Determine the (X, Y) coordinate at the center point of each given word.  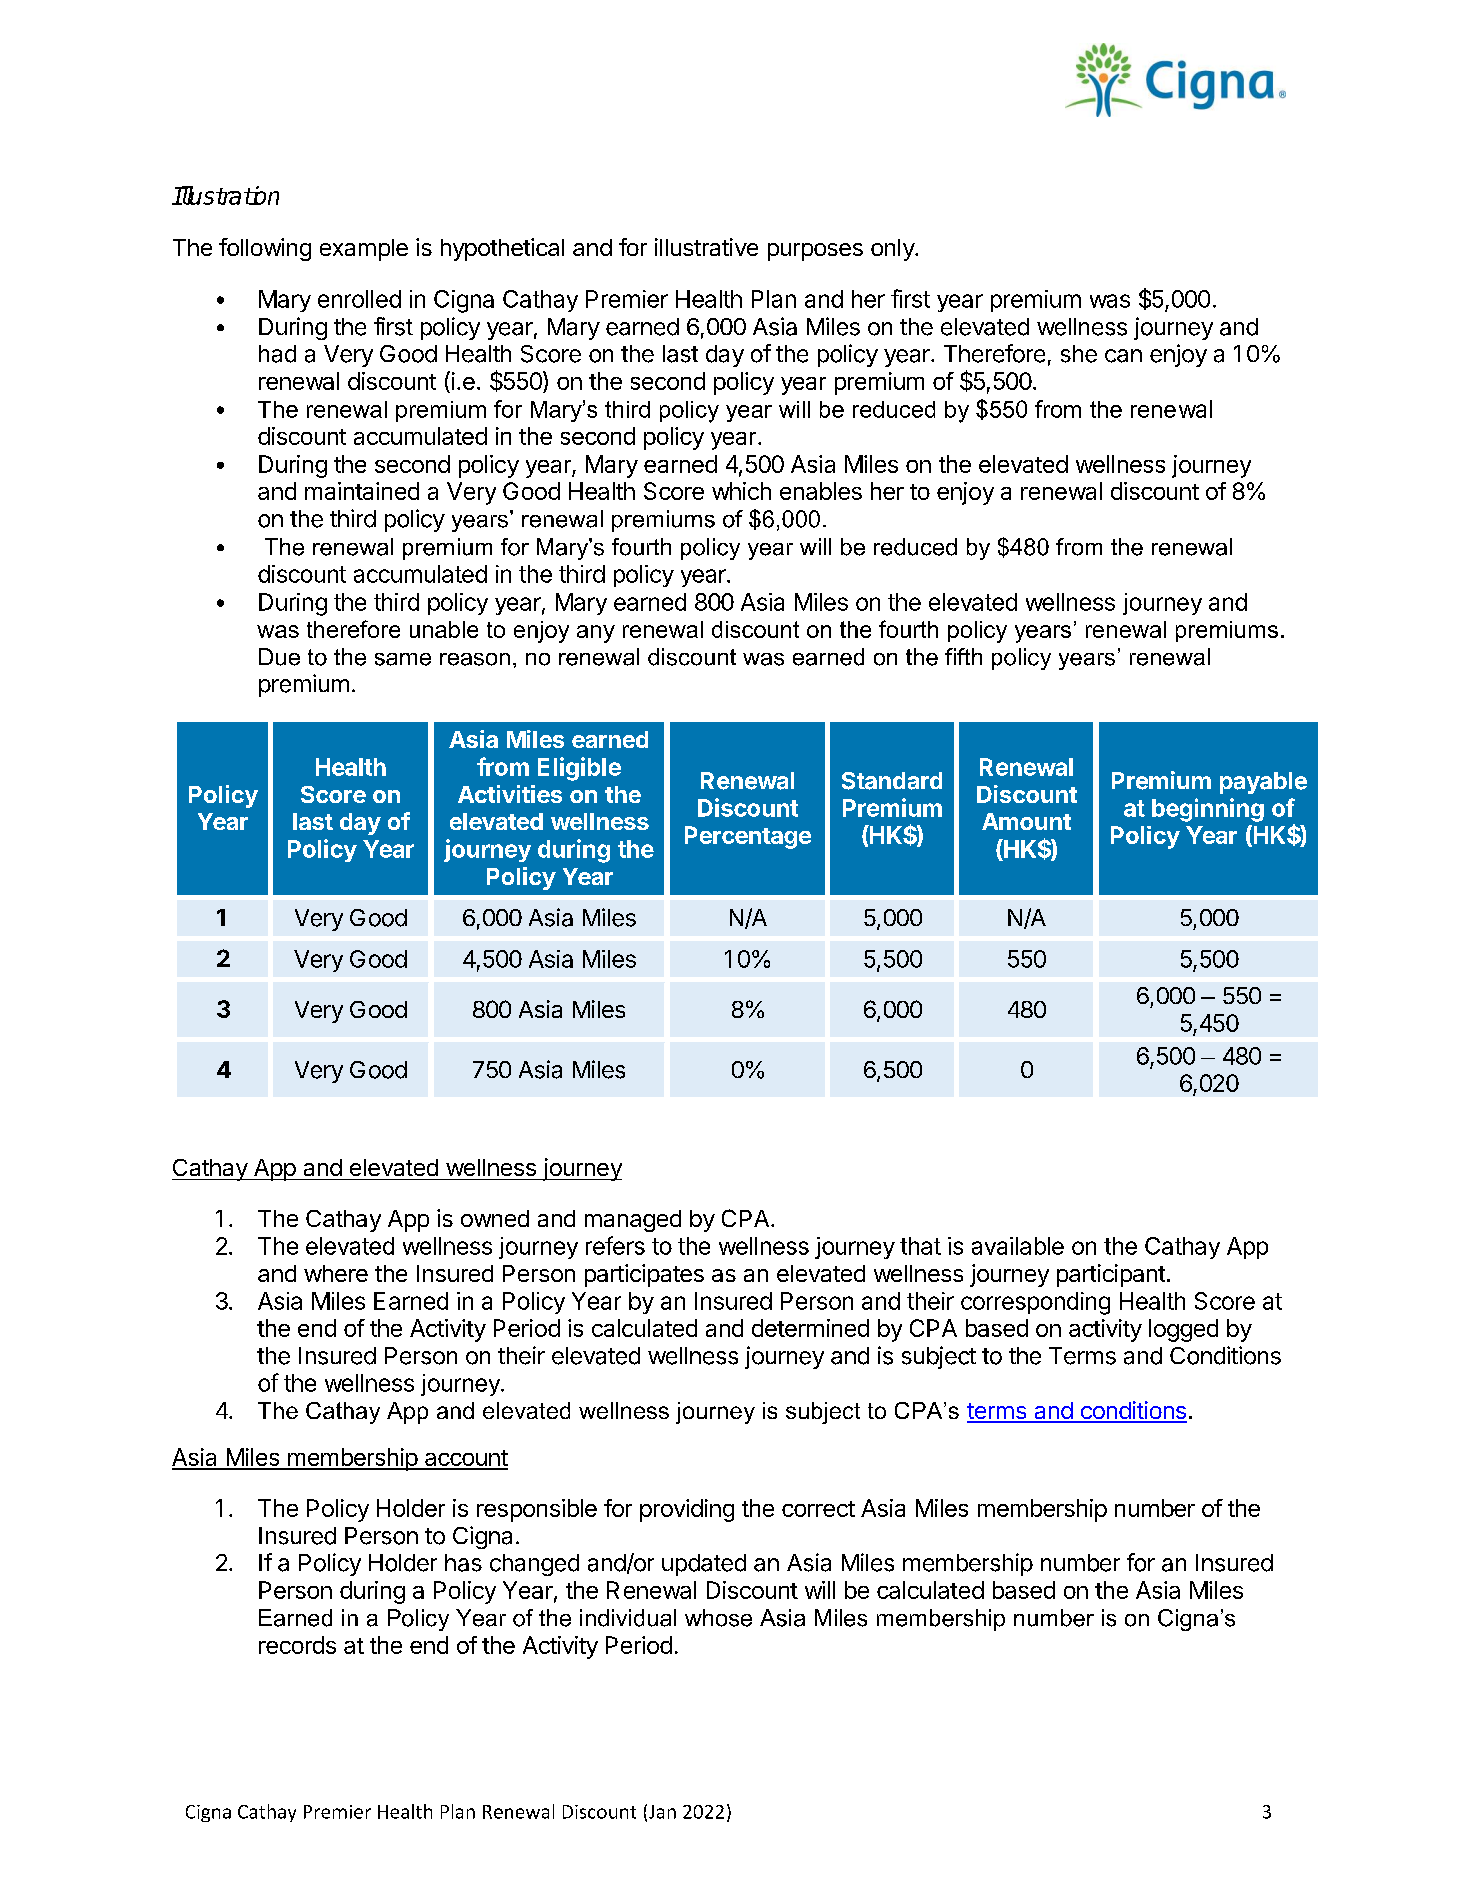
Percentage (748, 837)
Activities (510, 794)
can (1123, 356)
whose (718, 1618)
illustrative (706, 247)
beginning (1208, 810)
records (297, 1645)
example (364, 250)
